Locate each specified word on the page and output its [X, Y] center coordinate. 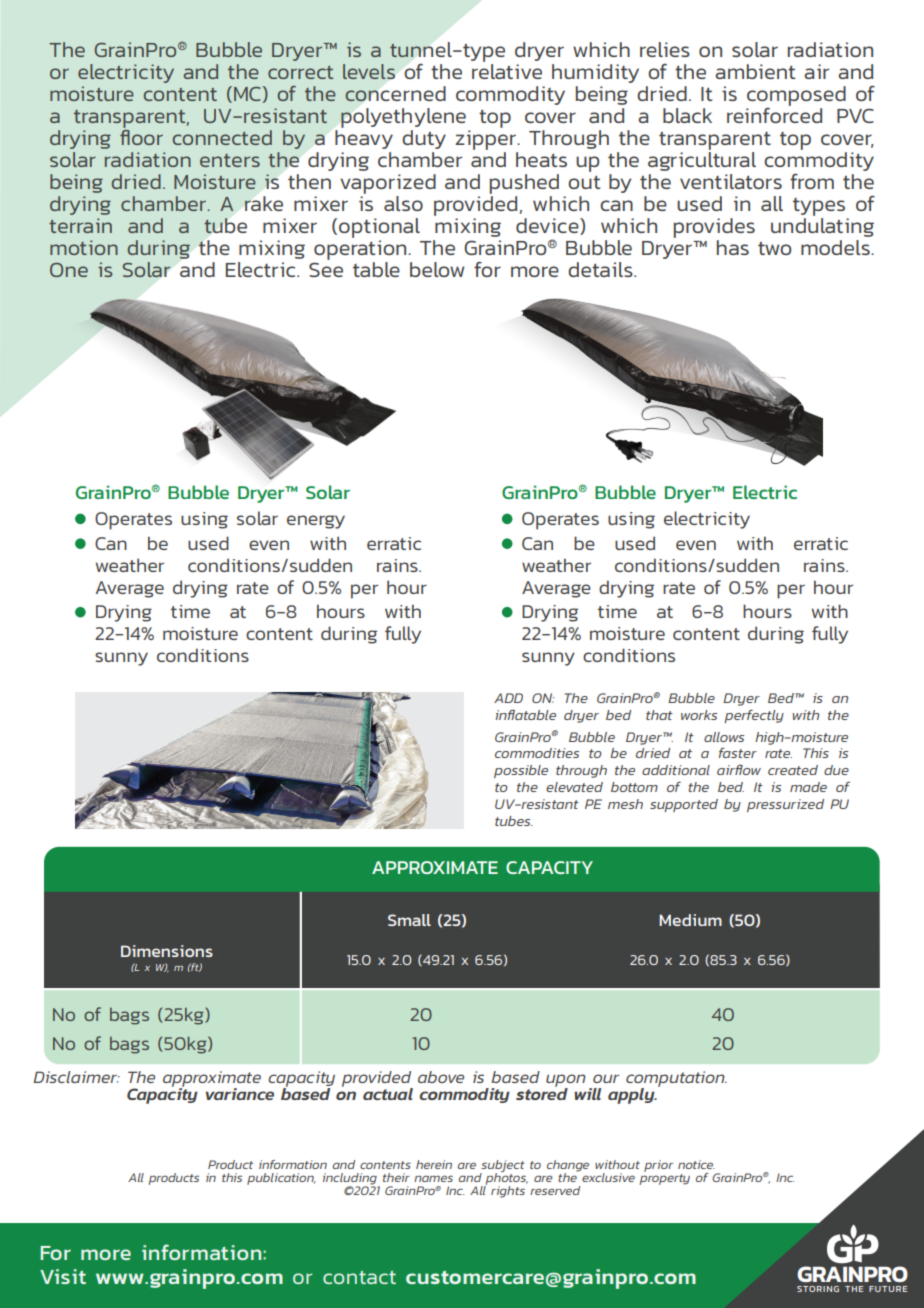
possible [521, 771]
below [437, 269]
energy [316, 522]
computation [676, 1080]
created [793, 770]
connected [222, 137]
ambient [755, 71]
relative [507, 71]
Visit [63, 1276]
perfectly [754, 716]
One [69, 270]
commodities [537, 753]
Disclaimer [76, 1077]
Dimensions [167, 951]
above [441, 1077]
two [774, 248]
